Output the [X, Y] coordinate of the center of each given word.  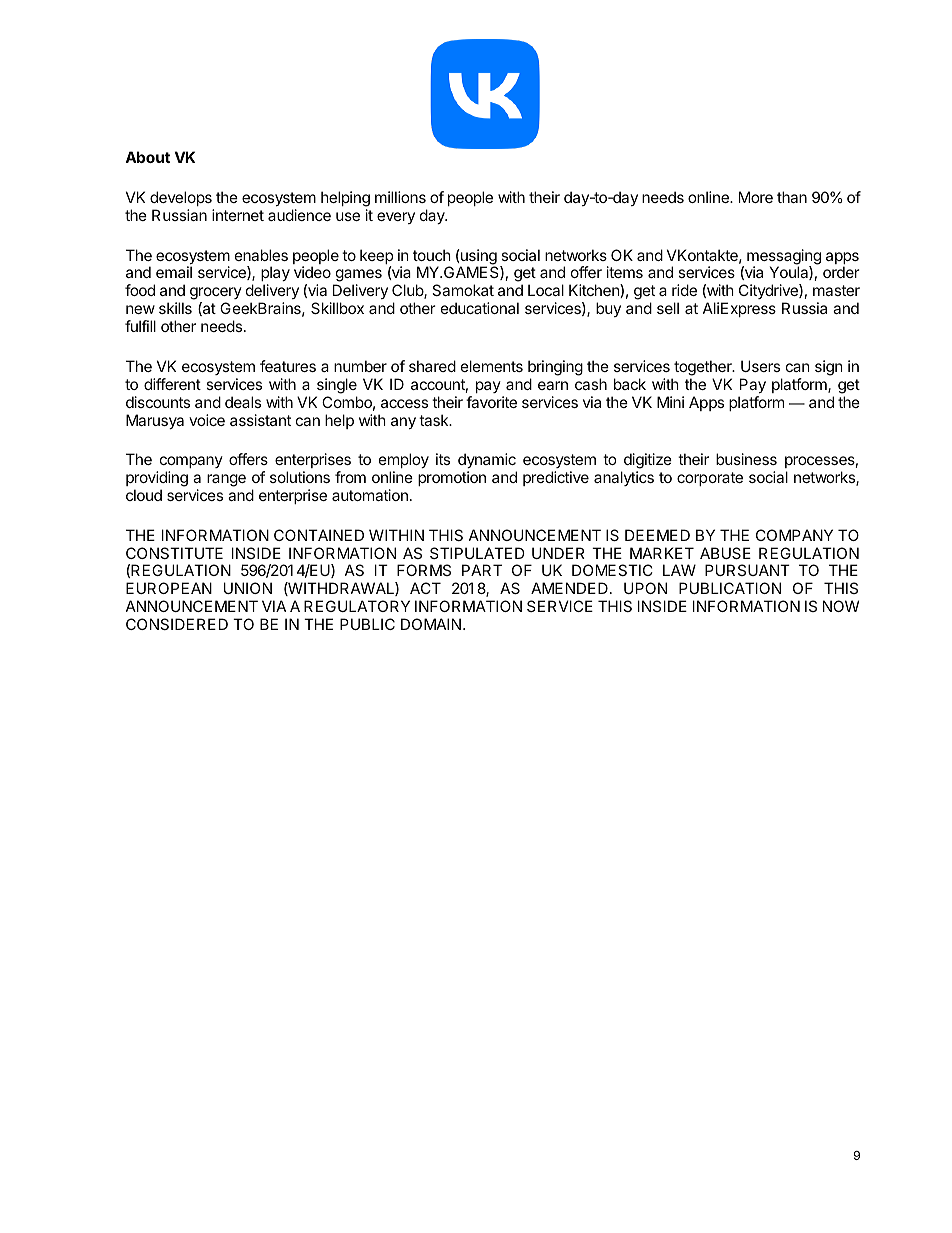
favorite [491, 402]
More [756, 197]
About [147, 157]
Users [760, 366]
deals [243, 402]
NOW [841, 606]
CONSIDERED [177, 624]
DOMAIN [431, 624]
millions [400, 197]
